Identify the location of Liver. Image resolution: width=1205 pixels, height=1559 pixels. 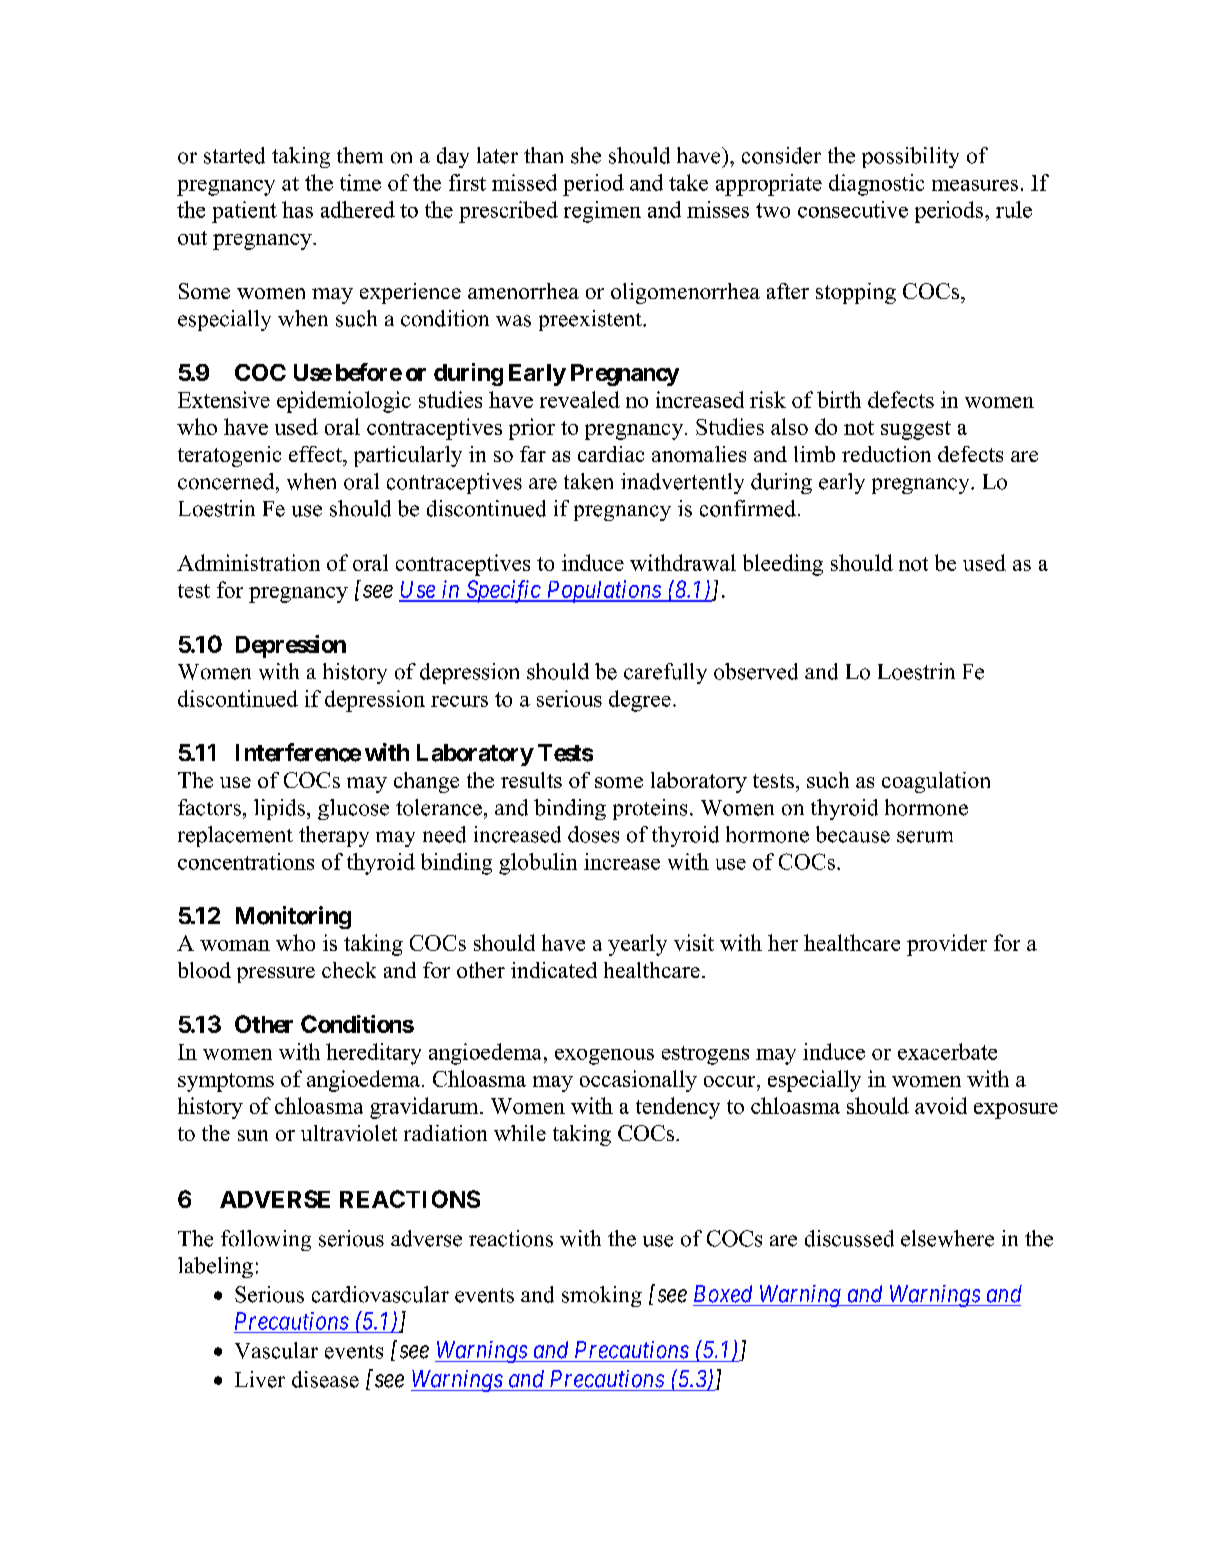
(260, 1379).
